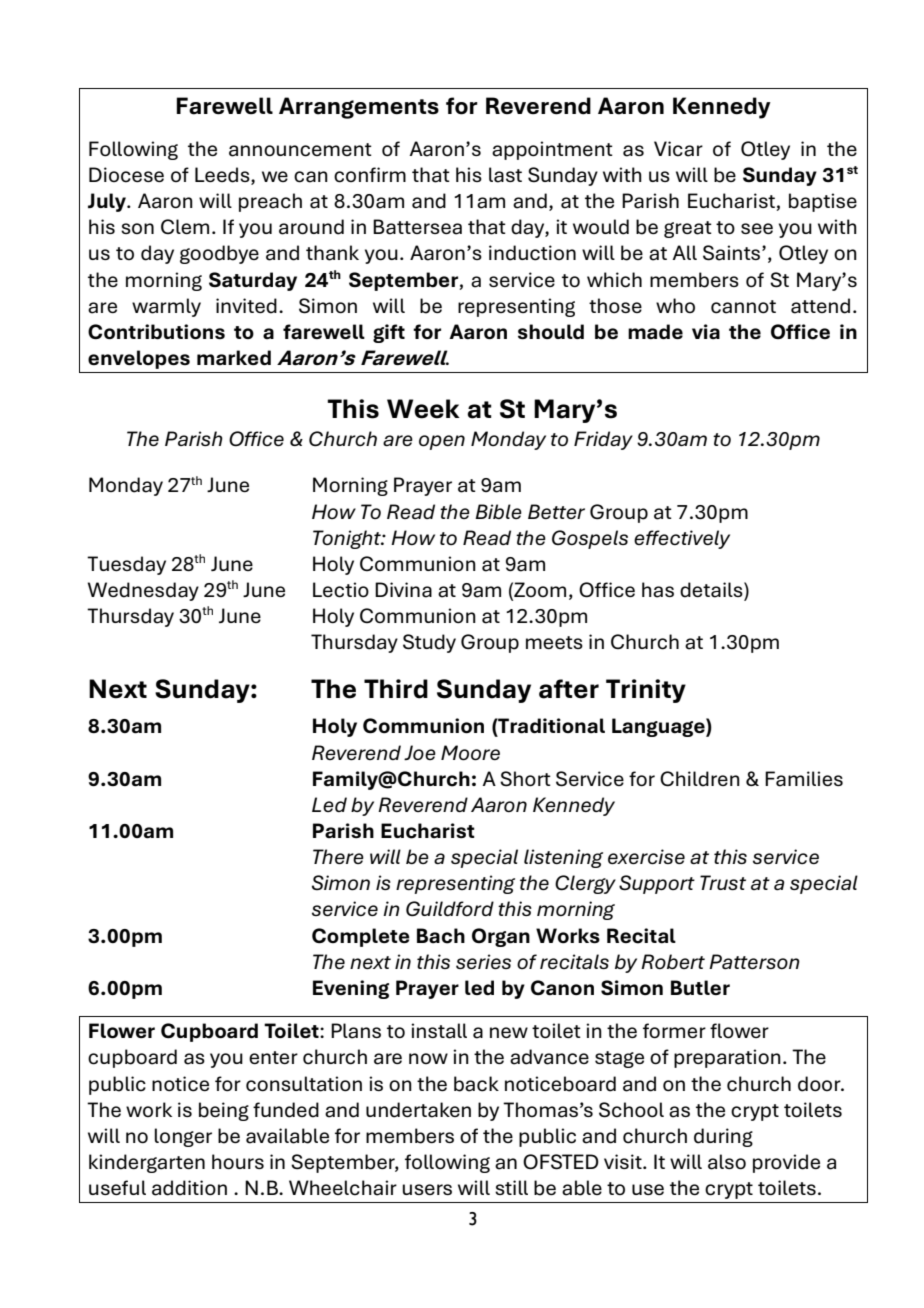  I want to click on details, so click(712, 591).
